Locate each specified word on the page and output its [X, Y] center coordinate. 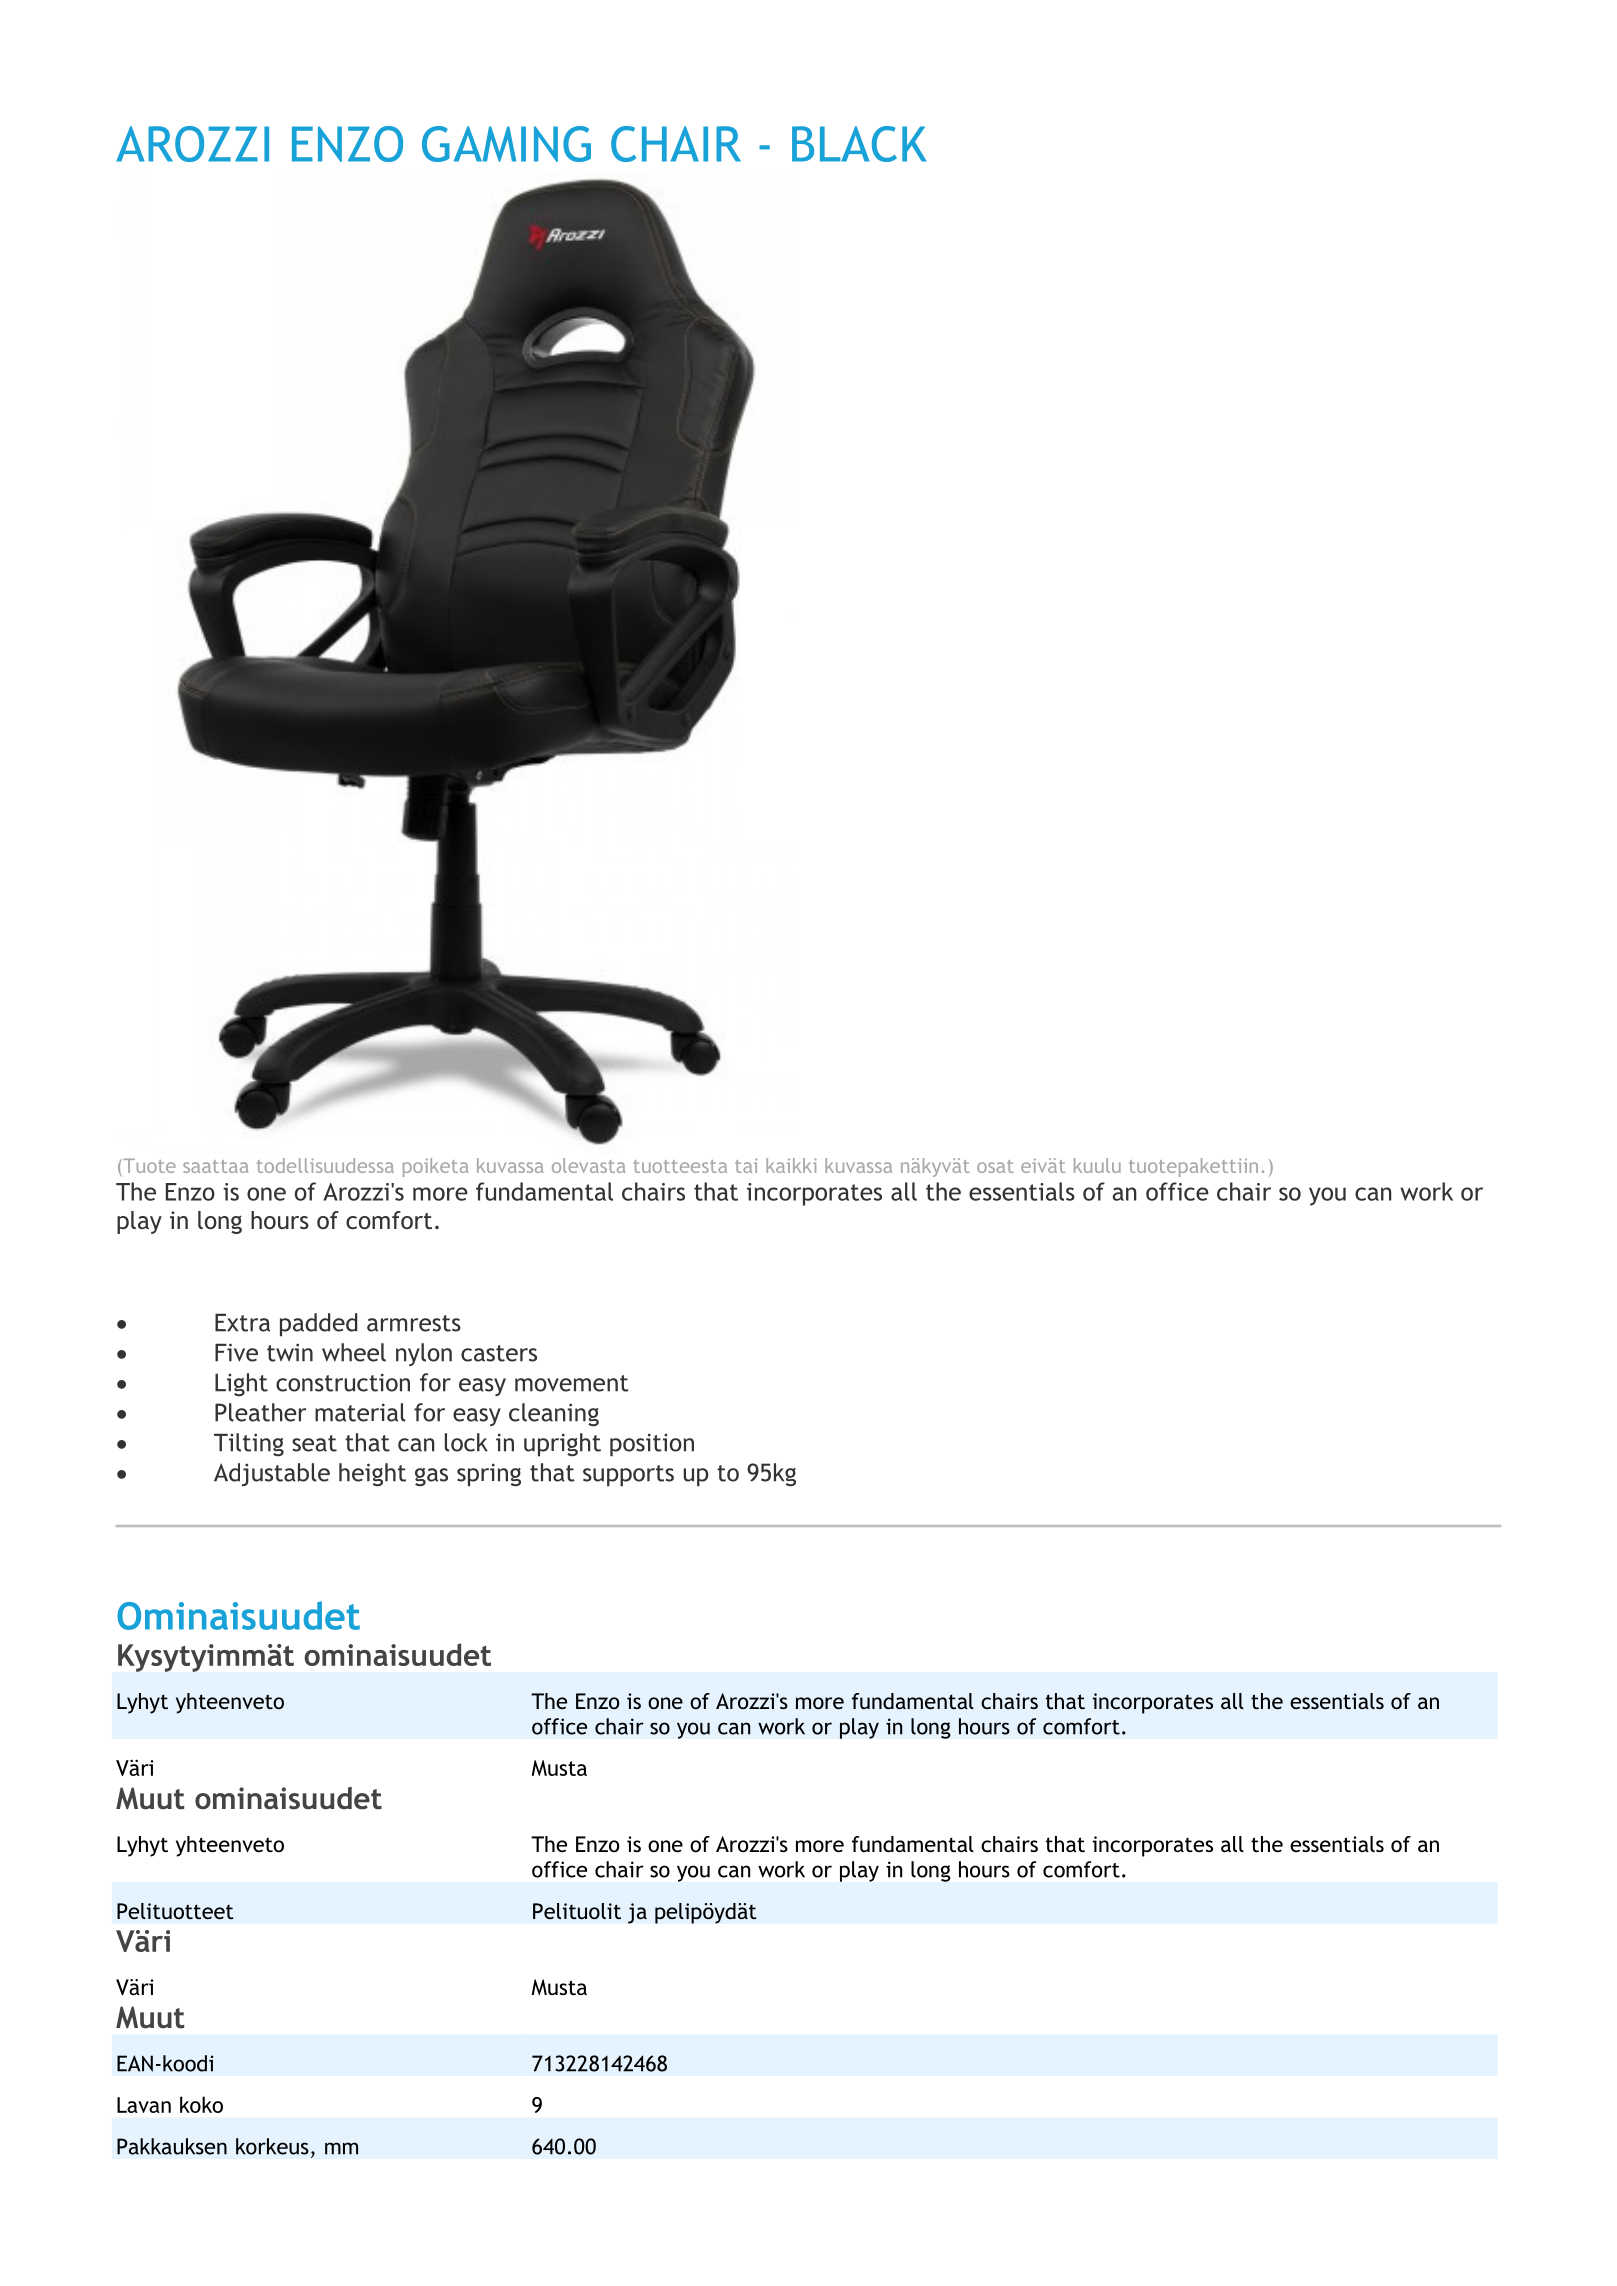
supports [628, 1476]
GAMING [506, 144]
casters [499, 1353]
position [652, 1445]
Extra [242, 1323]
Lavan [144, 2105]
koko [201, 2104]
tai [746, 1165]
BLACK [859, 144]
